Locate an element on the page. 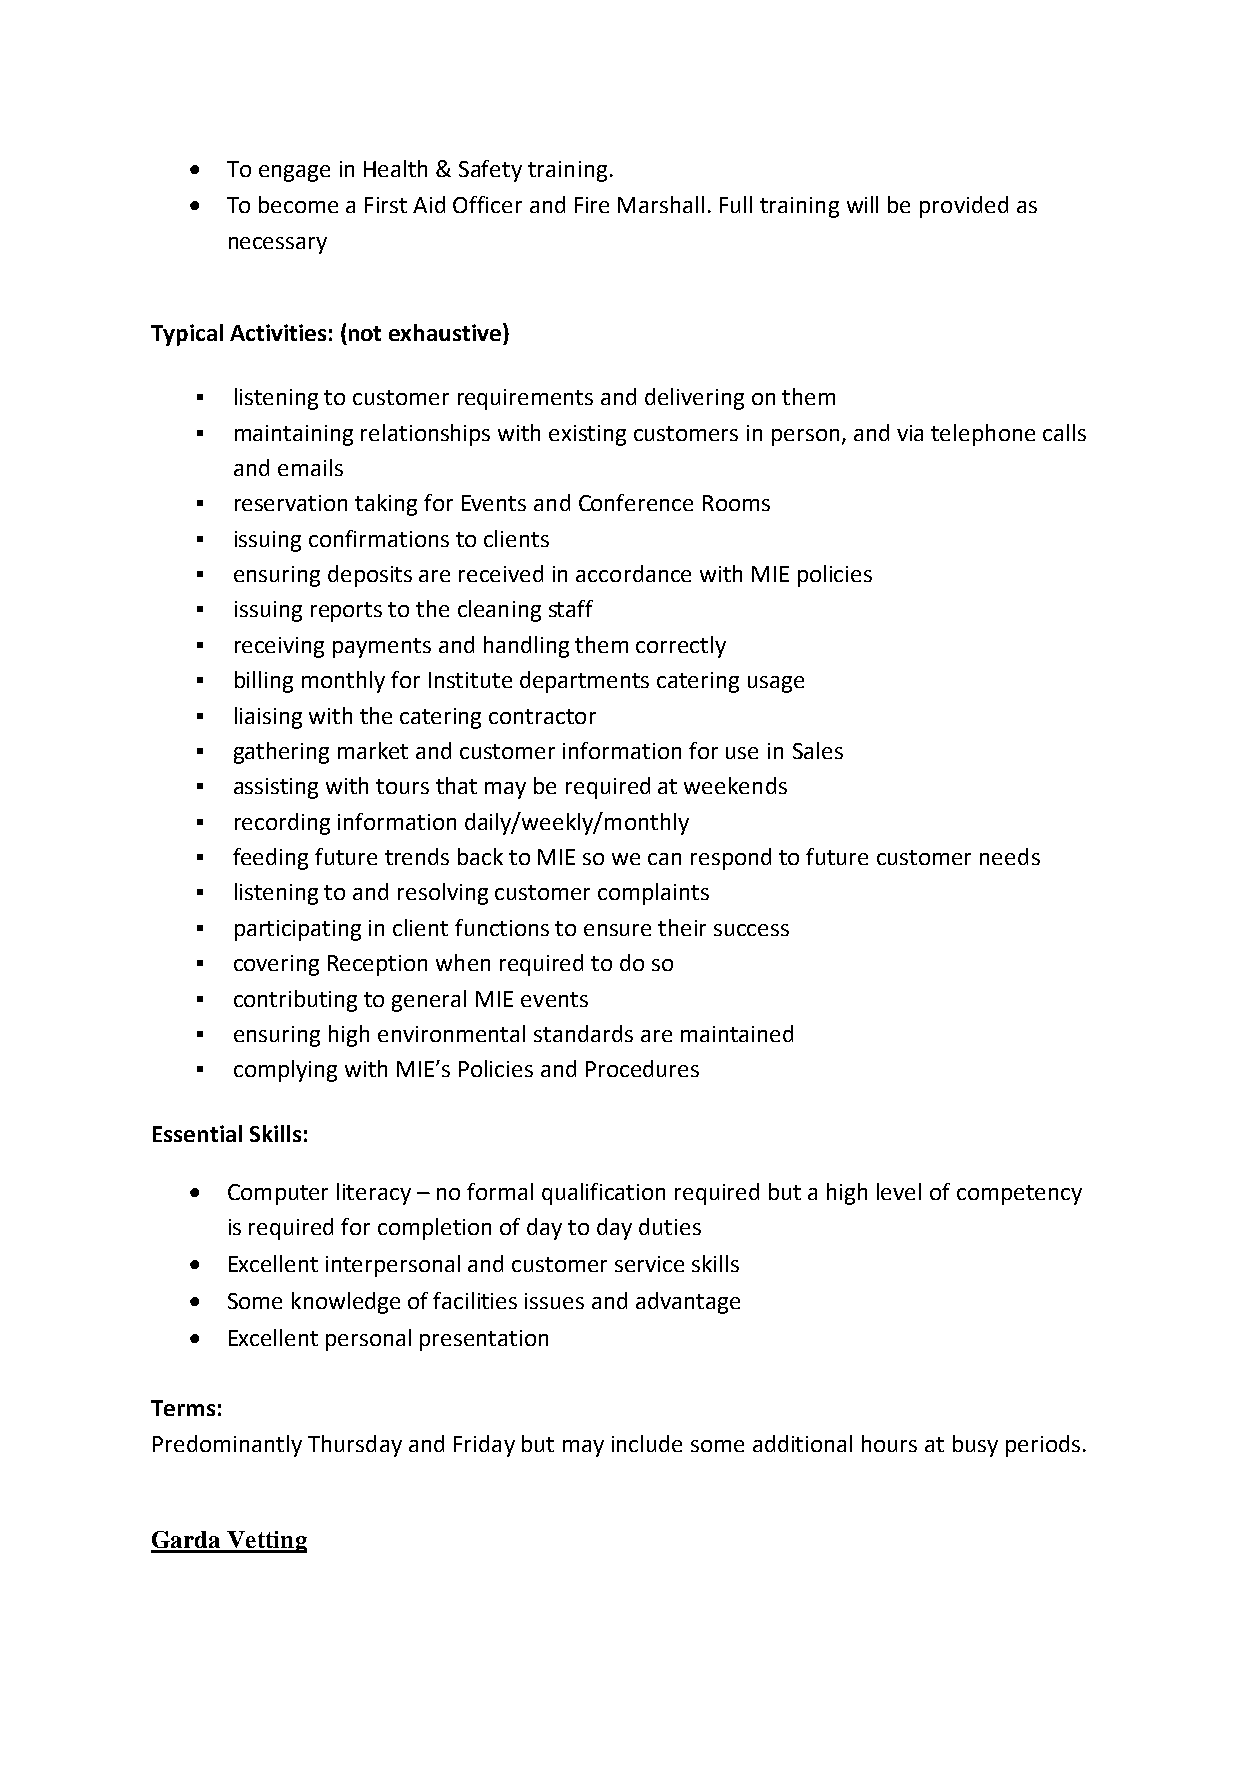 This page has height=1768, width=1250. Computer is located at coordinates (278, 1194).
